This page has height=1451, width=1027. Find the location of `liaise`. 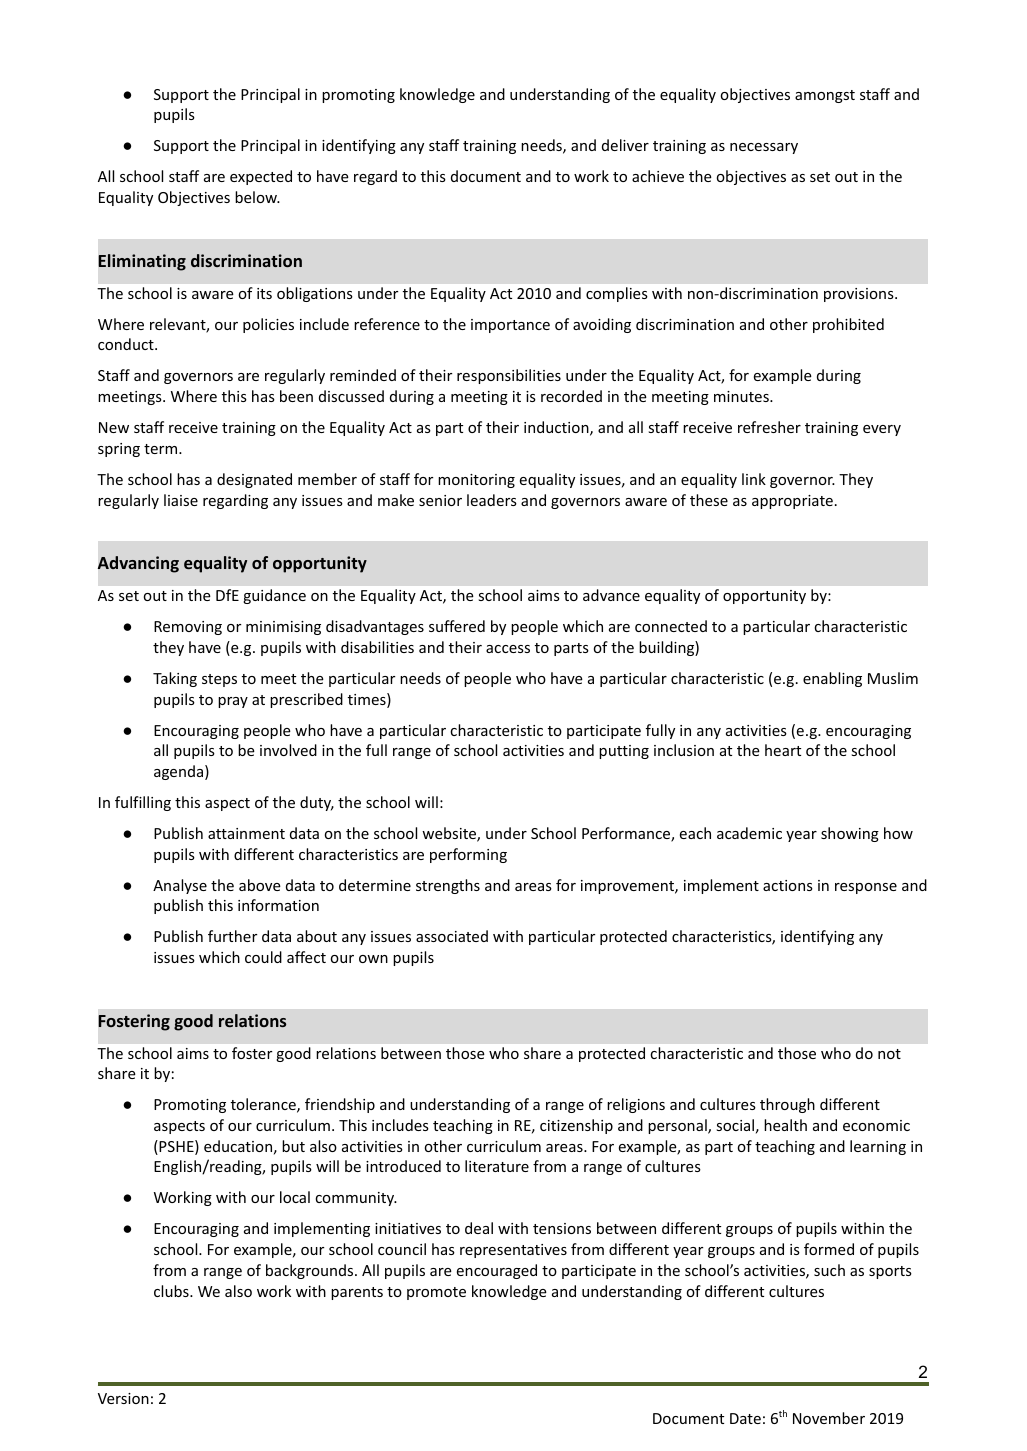

liaise is located at coordinates (181, 500).
